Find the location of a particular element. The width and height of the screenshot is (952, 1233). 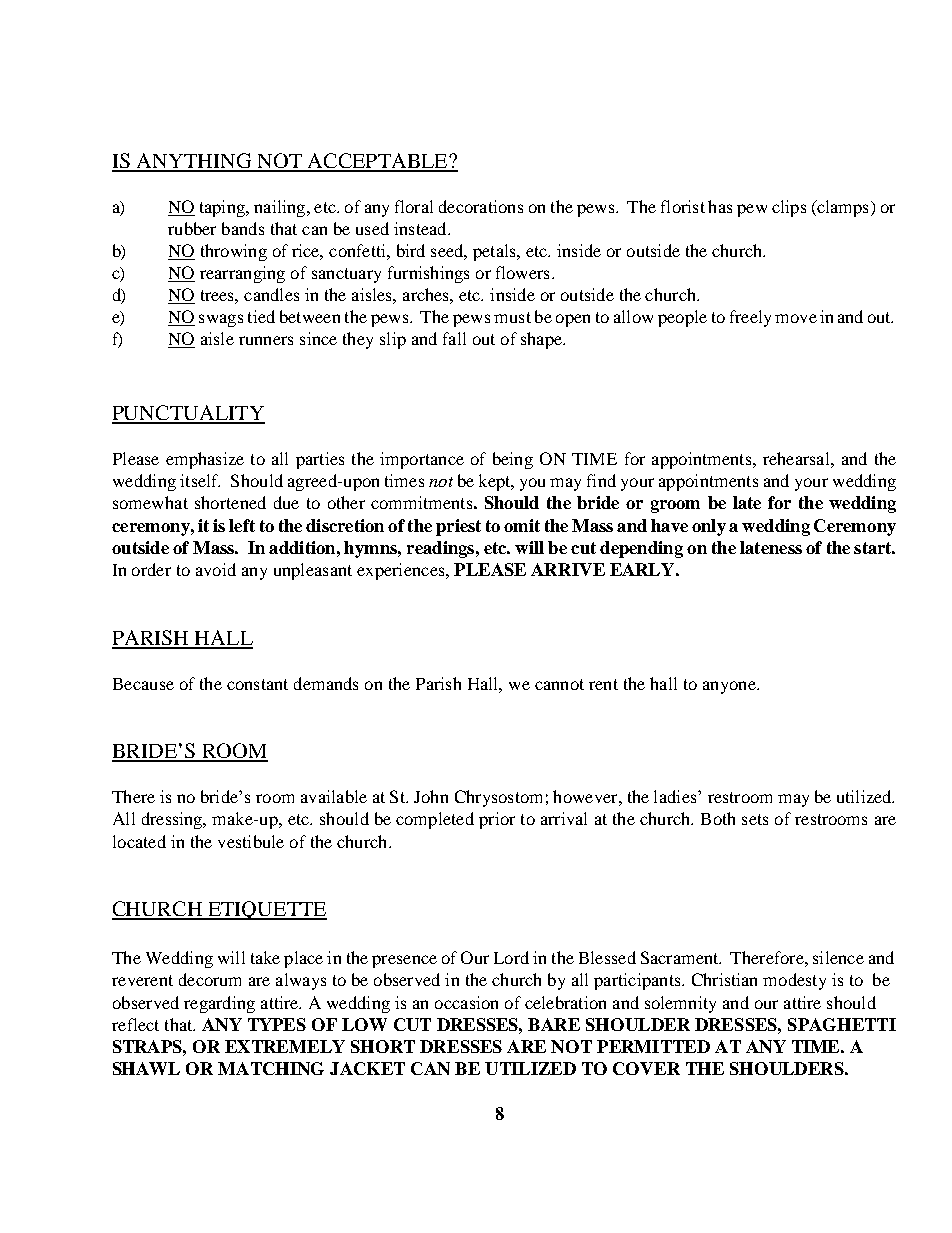

sets is located at coordinates (755, 819).
